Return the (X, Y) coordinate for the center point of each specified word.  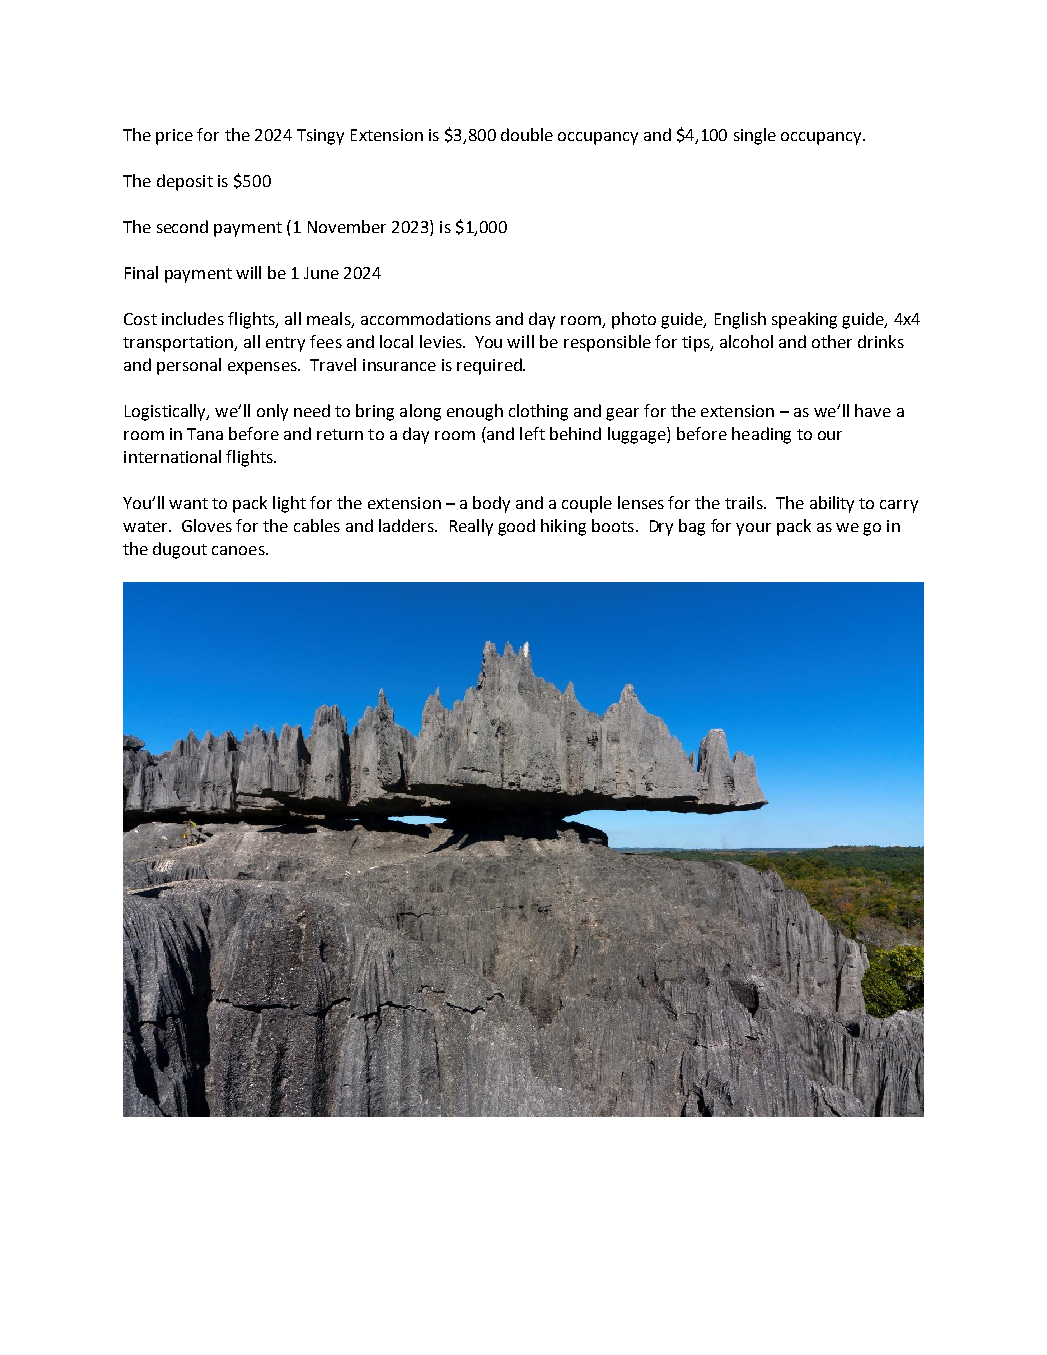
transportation (179, 344)
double (527, 134)
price (174, 137)
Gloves (207, 525)
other (832, 341)
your (753, 529)
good (516, 527)
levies (442, 341)
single (755, 136)
